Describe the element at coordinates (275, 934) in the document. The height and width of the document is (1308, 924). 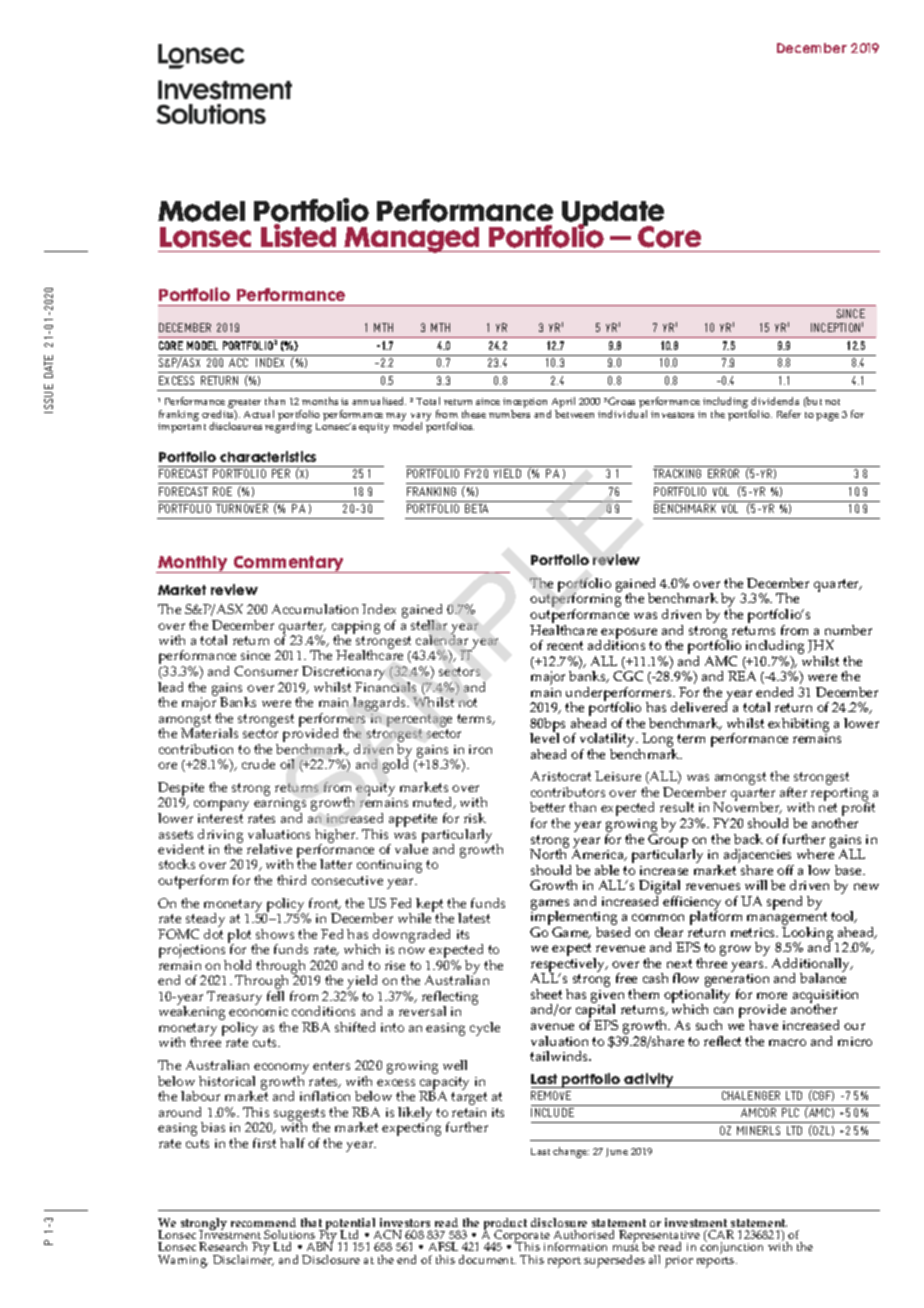
I see `shows` at that location.
